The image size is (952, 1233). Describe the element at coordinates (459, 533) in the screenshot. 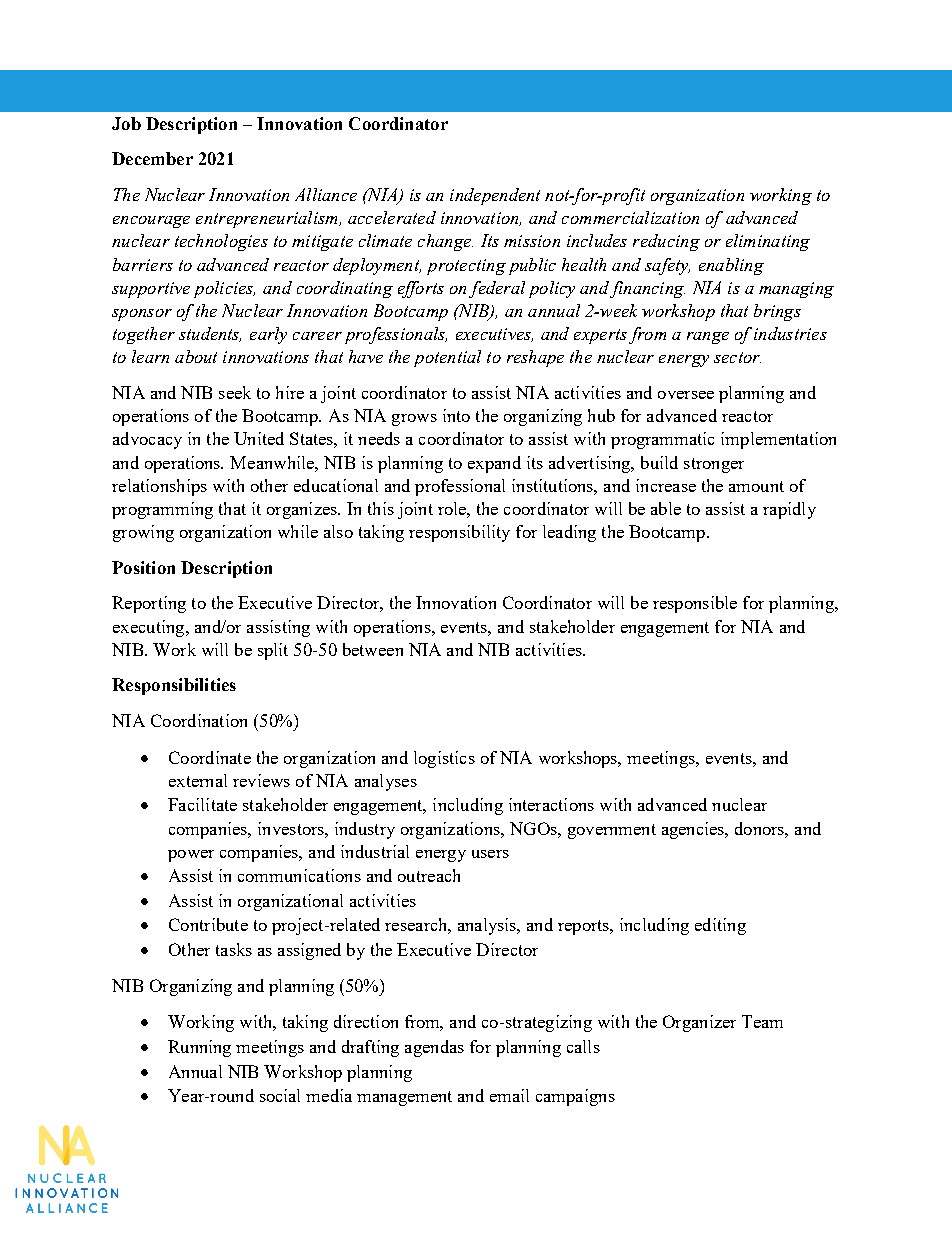

I see `responsibility` at that location.
